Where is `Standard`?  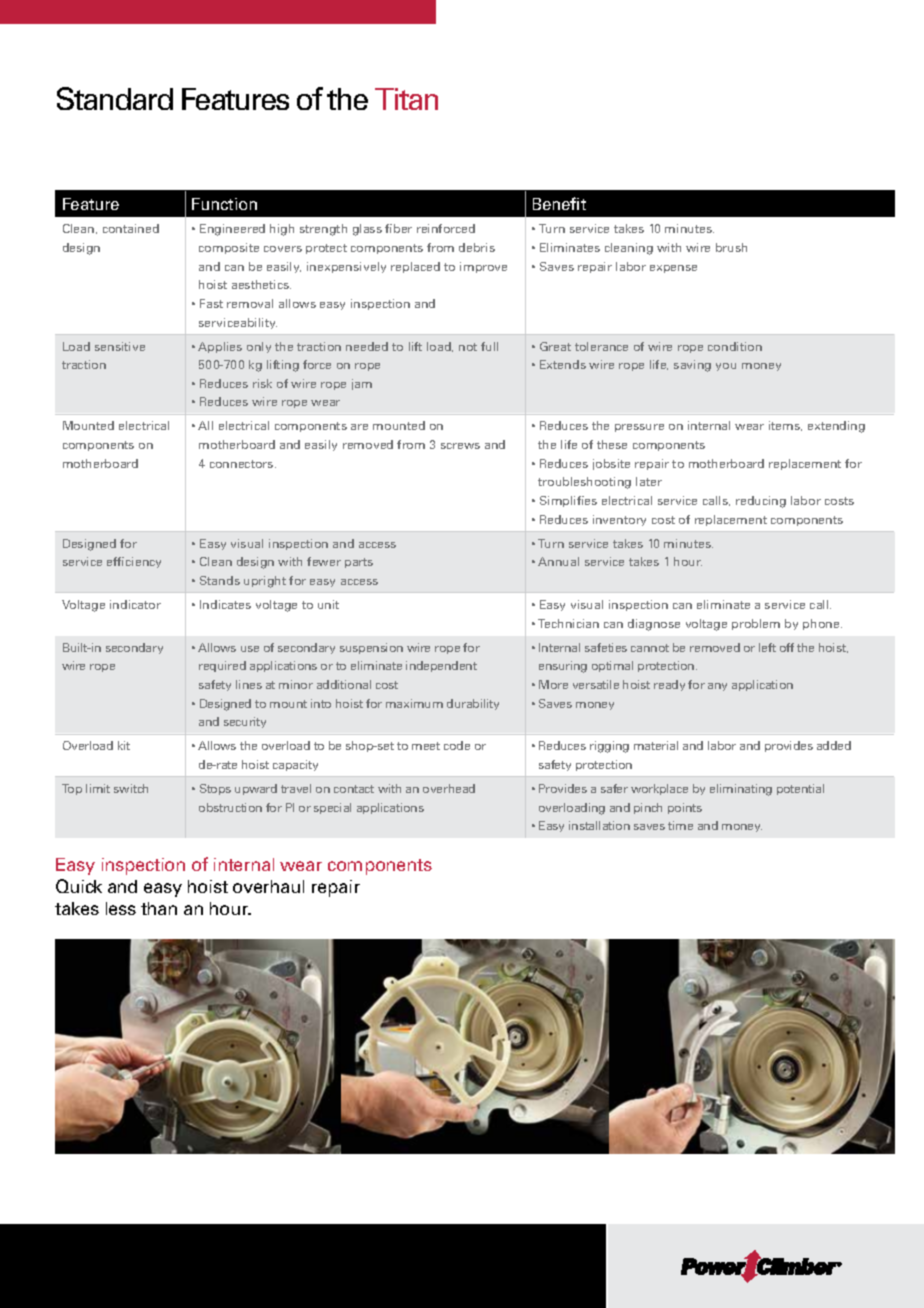
Standard is located at coordinates (115, 98).
